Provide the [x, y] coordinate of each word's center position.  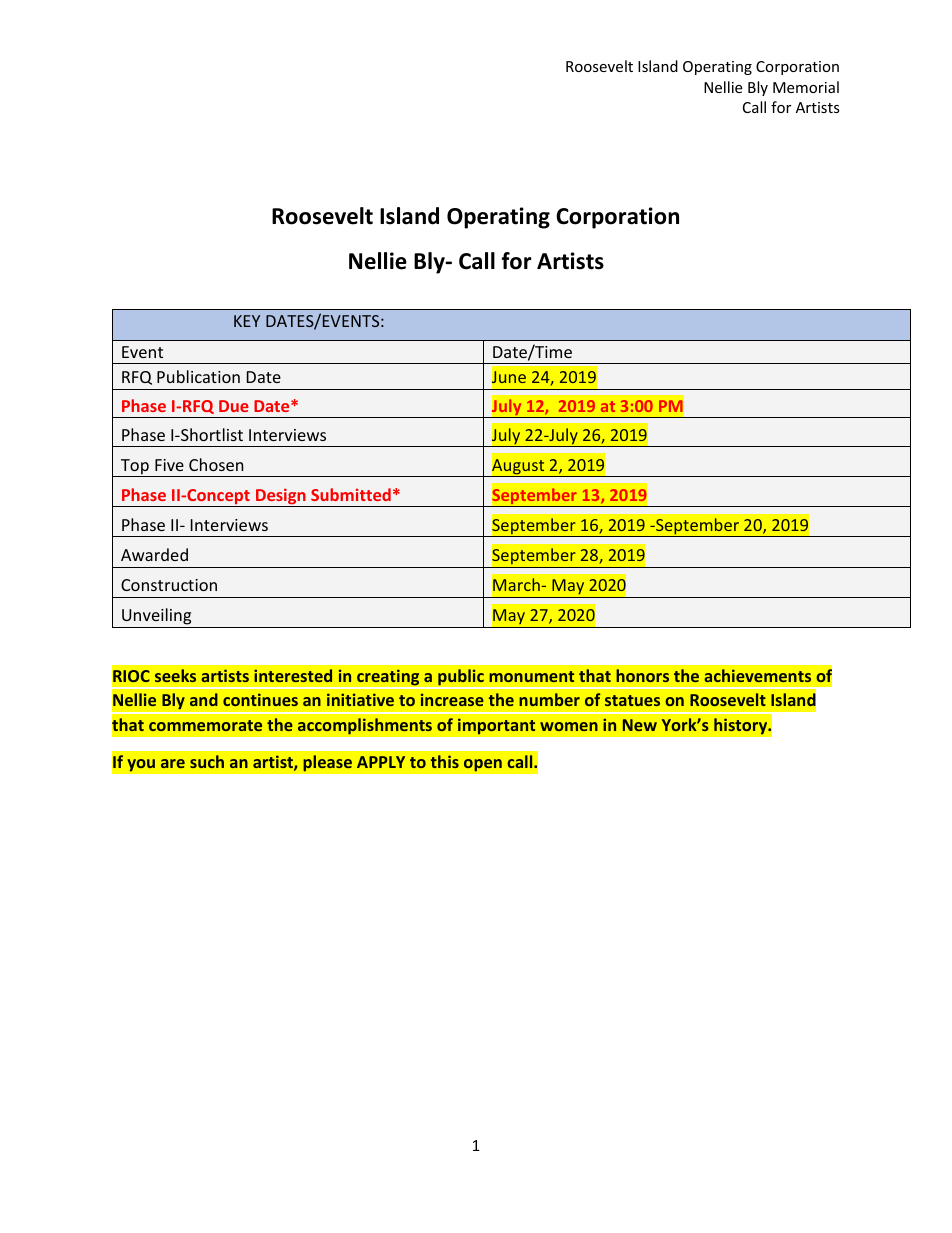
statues [632, 700]
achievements [757, 675]
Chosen [216, 464]
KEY [247, 321]
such [207, 761]
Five [169, 465]
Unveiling [157, 618]
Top [134, 468]
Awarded [154, 554]
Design [281, 497]
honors [642, 675]
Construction [169, 585]
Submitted [351, 494]
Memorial [806, 87]
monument [531, 676]
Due [234, 406]
